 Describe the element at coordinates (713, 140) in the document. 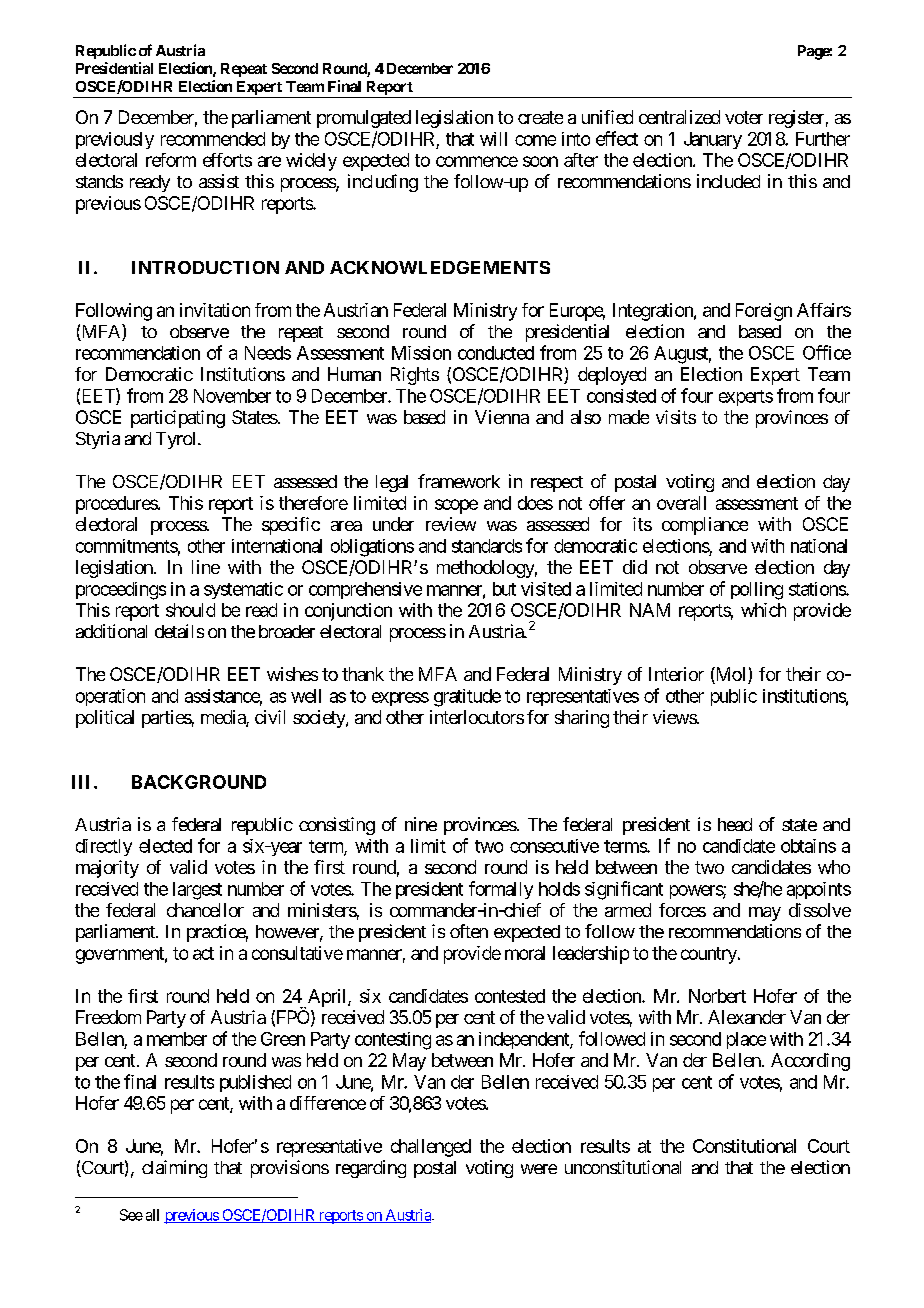

I see `January` at that location.
